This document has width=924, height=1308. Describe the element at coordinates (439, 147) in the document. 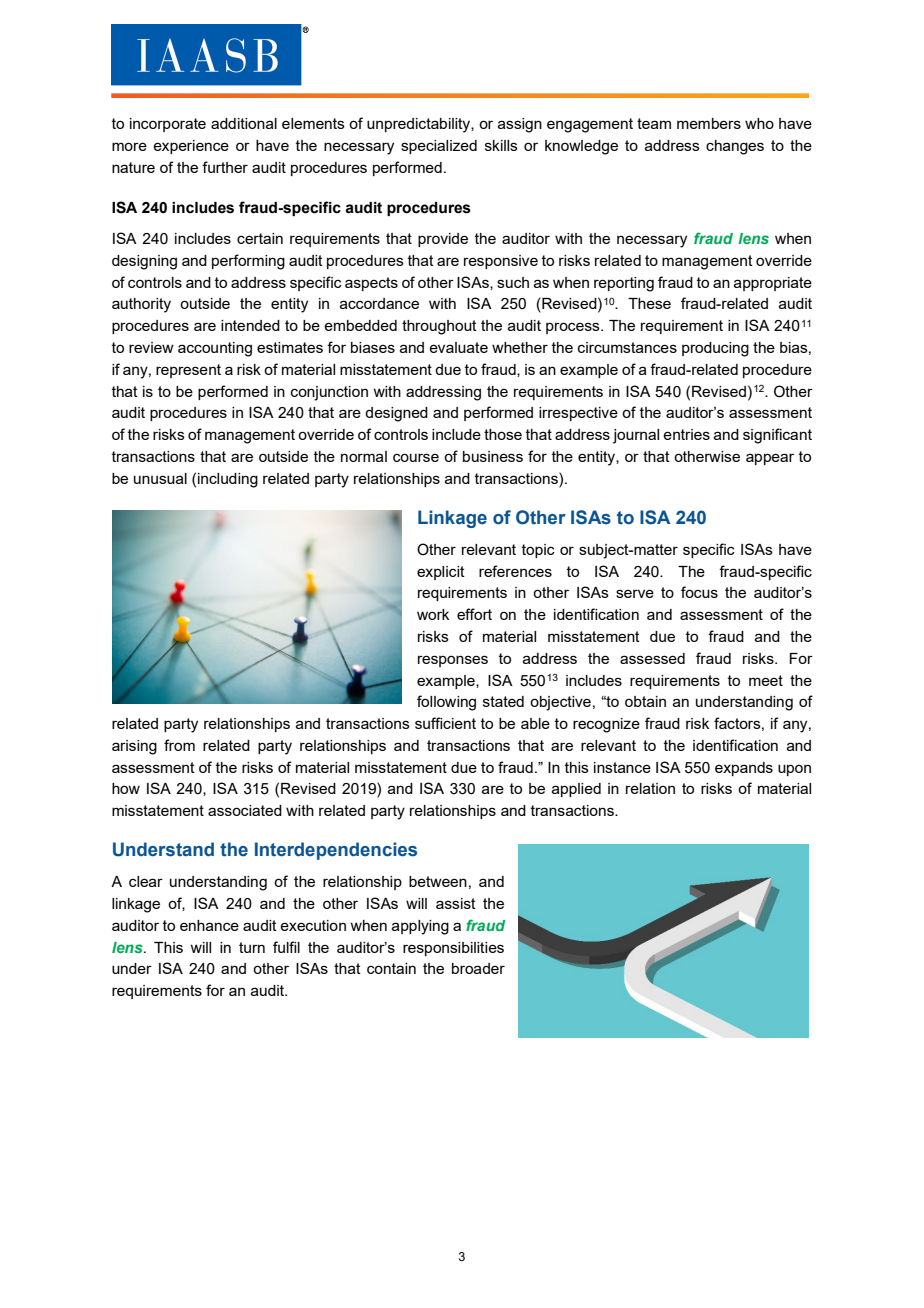

I see `specialized` at that location.
